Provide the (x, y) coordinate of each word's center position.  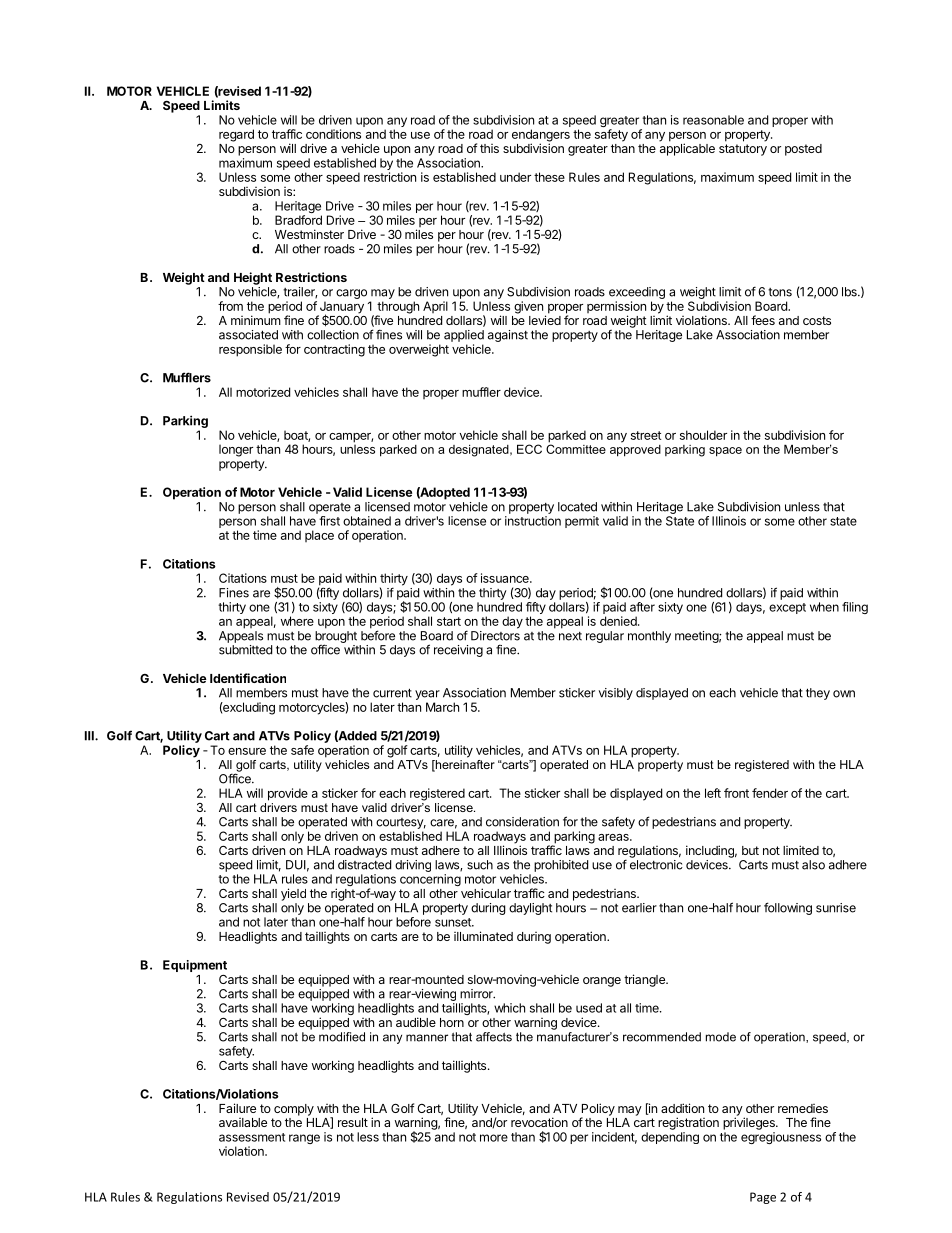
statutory (743, 150)
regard (236, 135)
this (489, 148)
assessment (252, 1137)
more (494, 1138)
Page (763, 1198)
